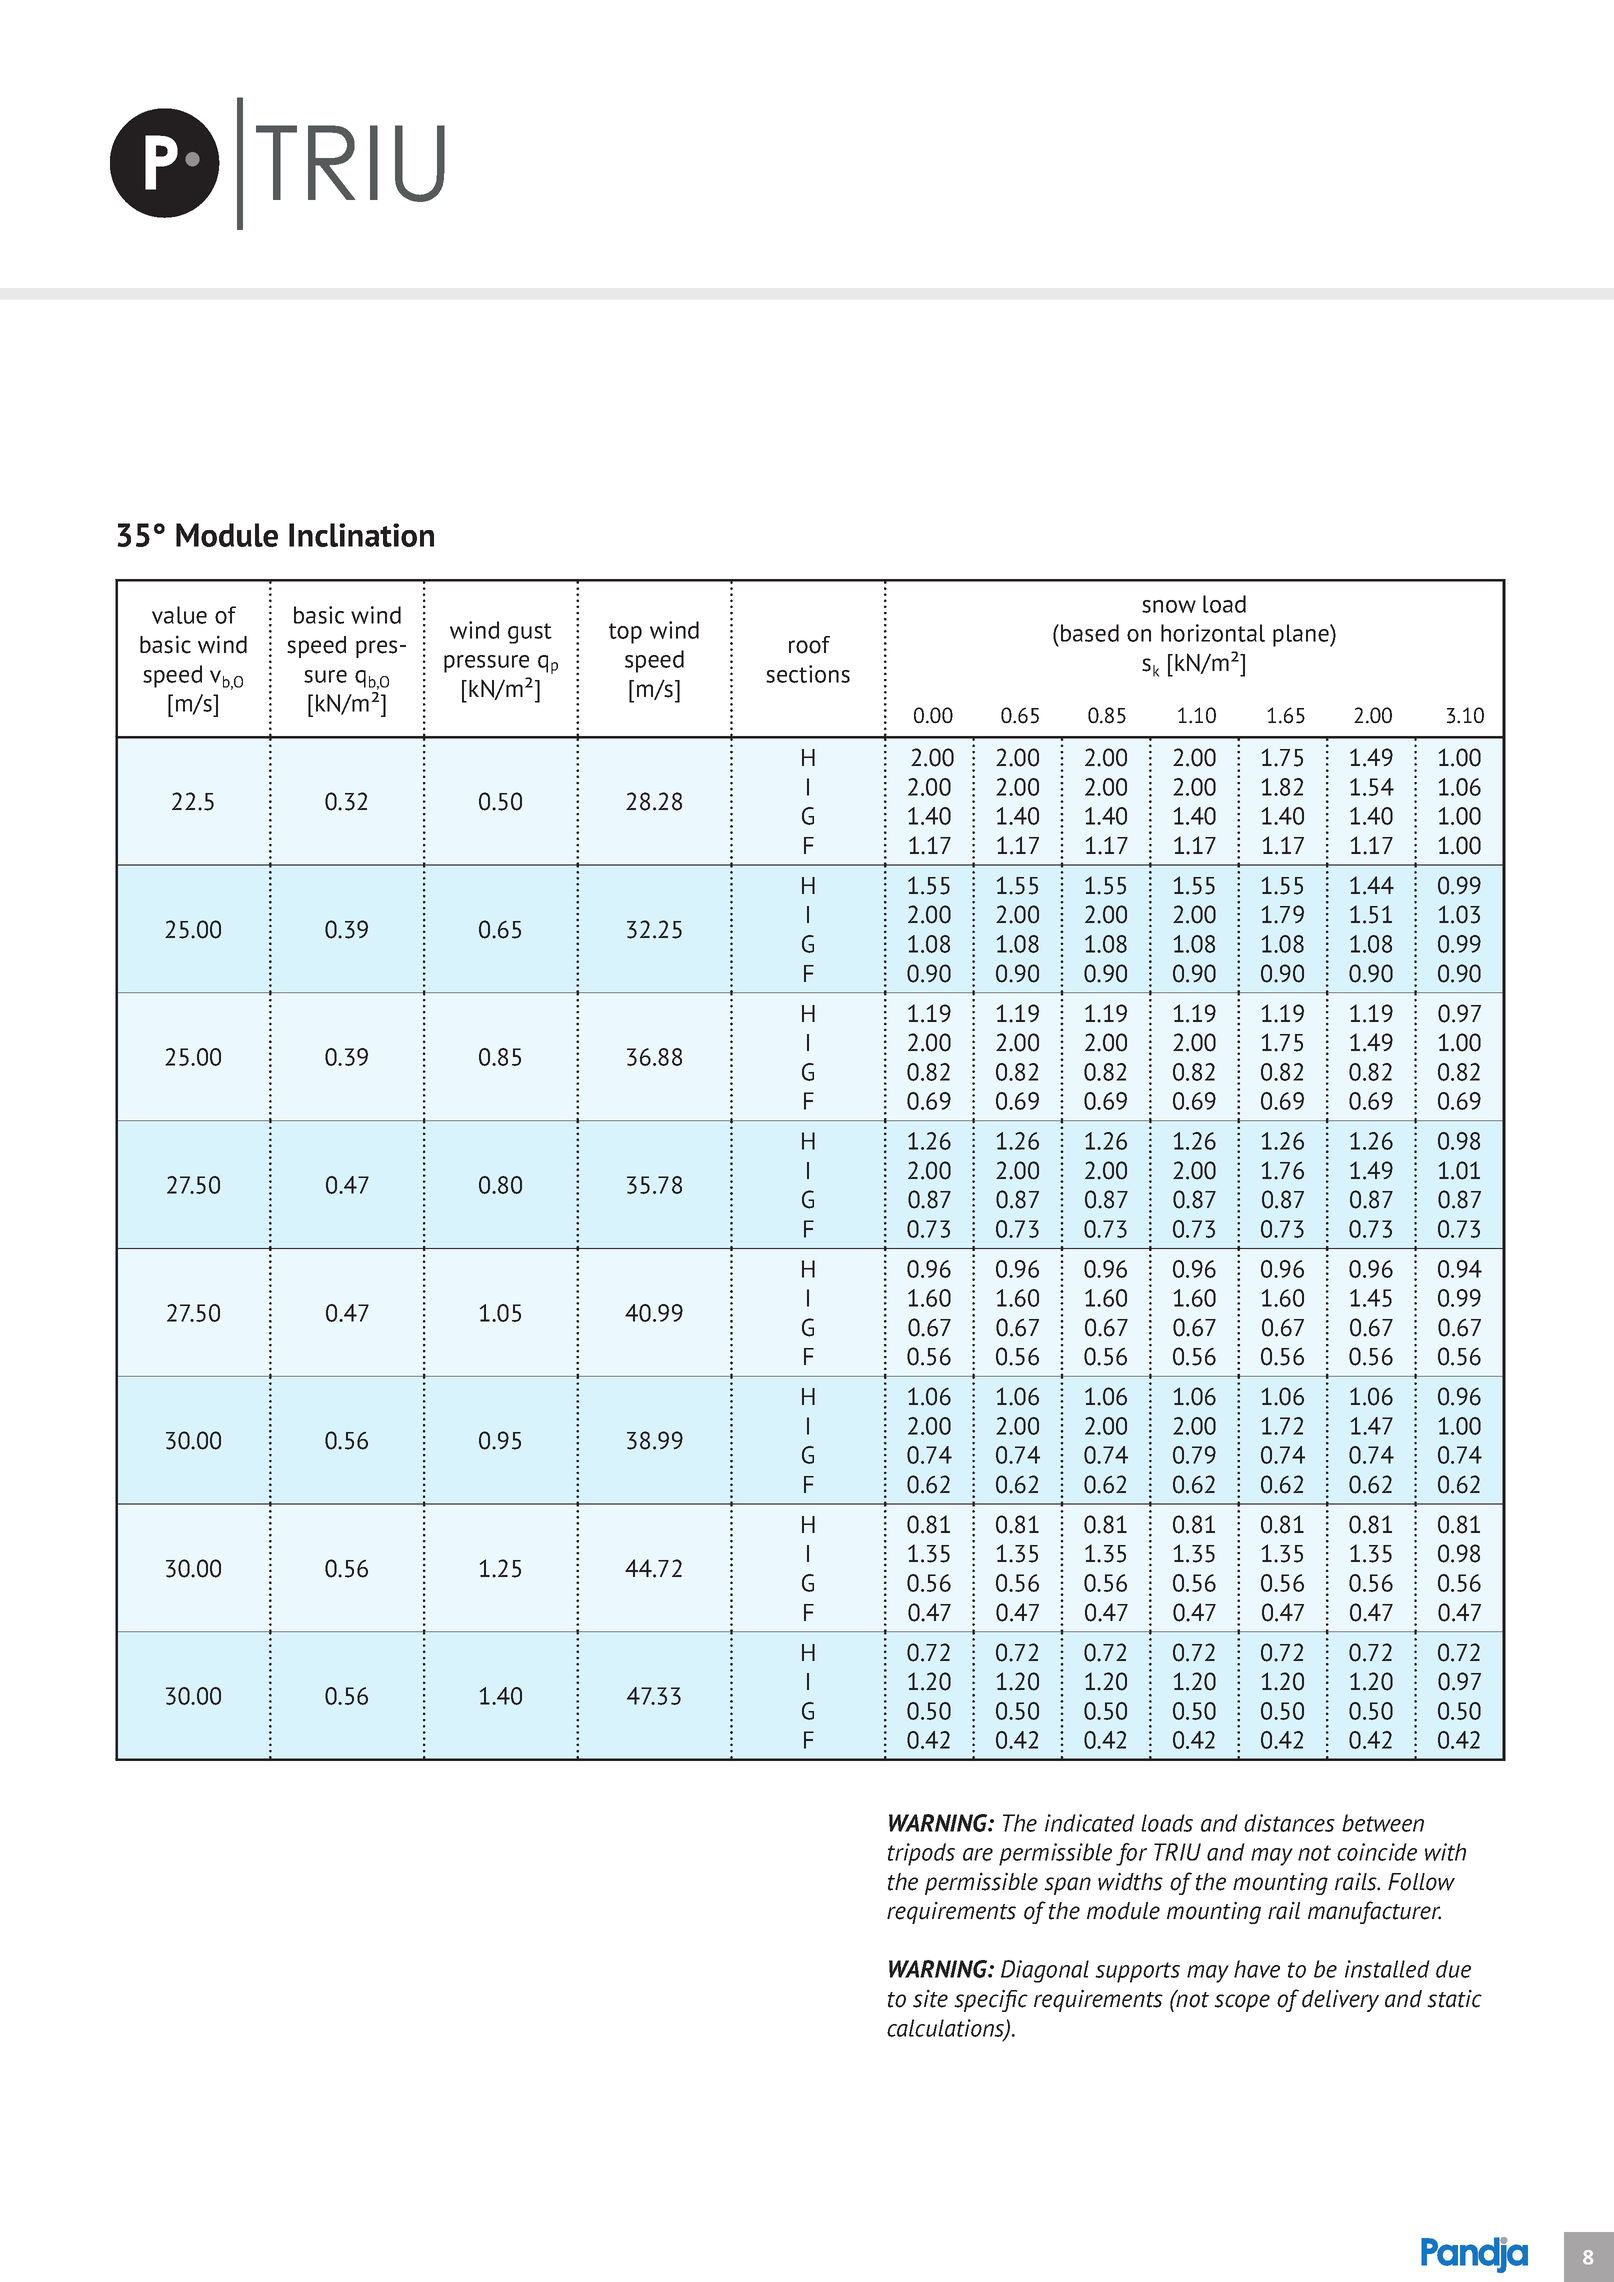  What do you see at coordinates (361, 535) in the screenshot?
I see `Inclination` at bounding box center [361, 535].
